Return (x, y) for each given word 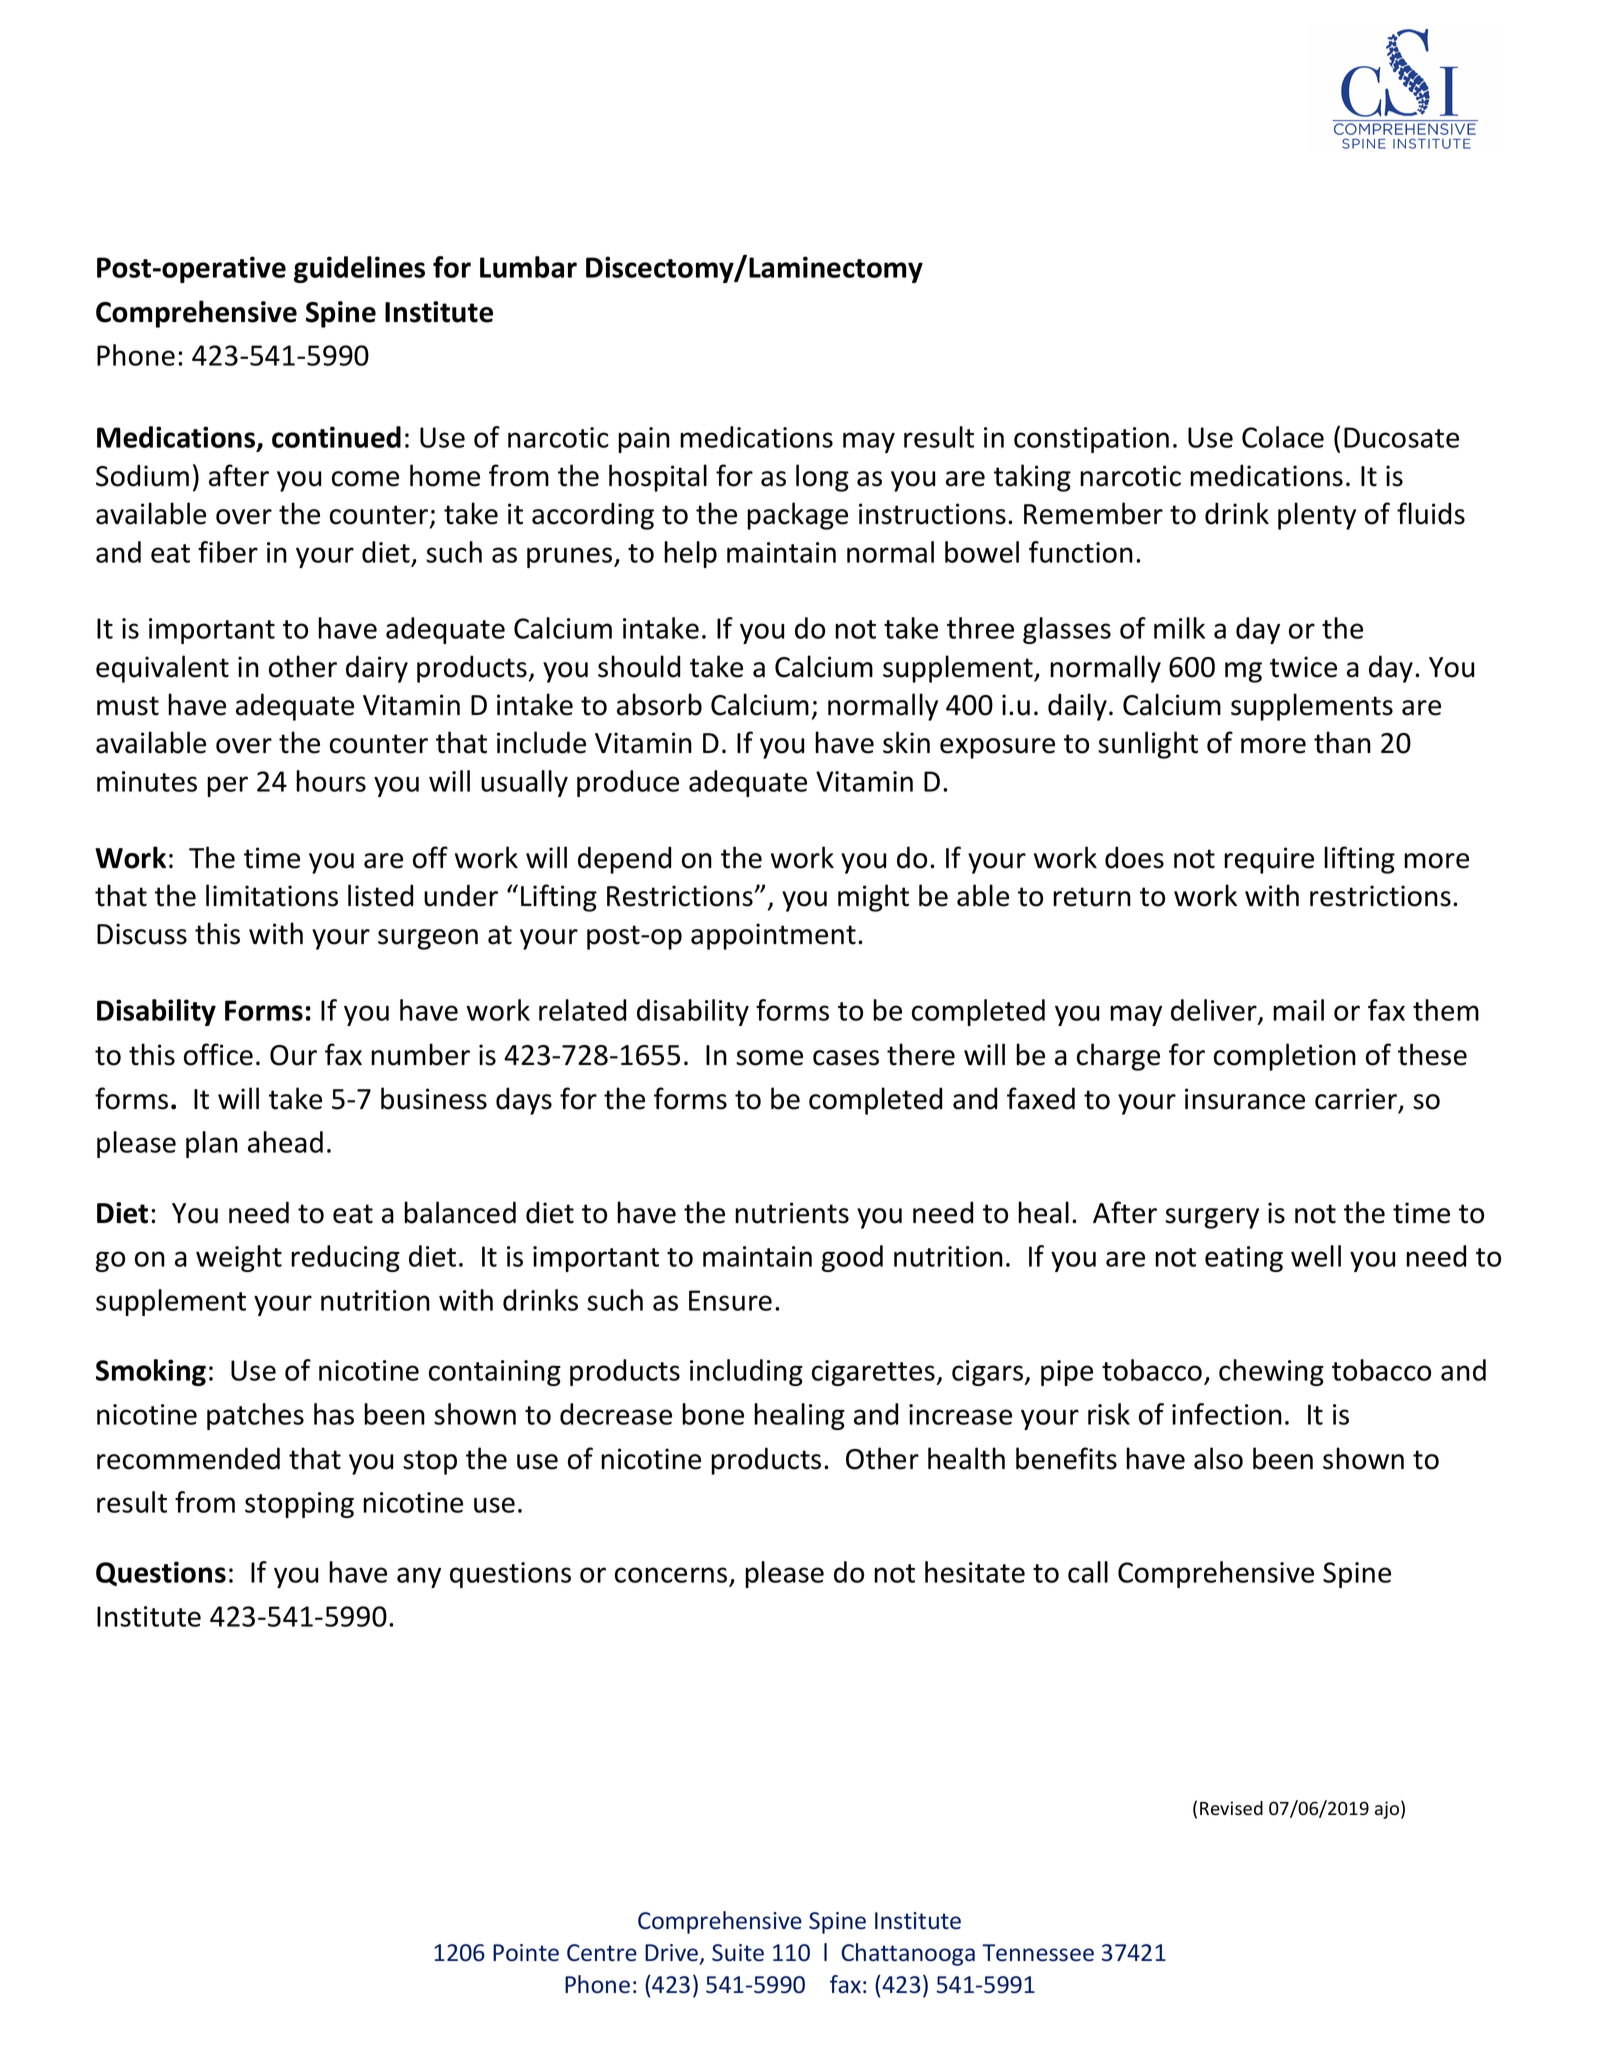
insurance (1245, 1099)
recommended (188, 1458)
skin (906, 742)
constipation (1091, 440)
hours (331, 781)
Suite (738, 1953)
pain (644, 440)
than (1342, 742)
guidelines (359, 269)
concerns (672, 1576)
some (769, 1058)
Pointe (526, 1953)
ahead (285, 1142)
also (1218, 1458)
